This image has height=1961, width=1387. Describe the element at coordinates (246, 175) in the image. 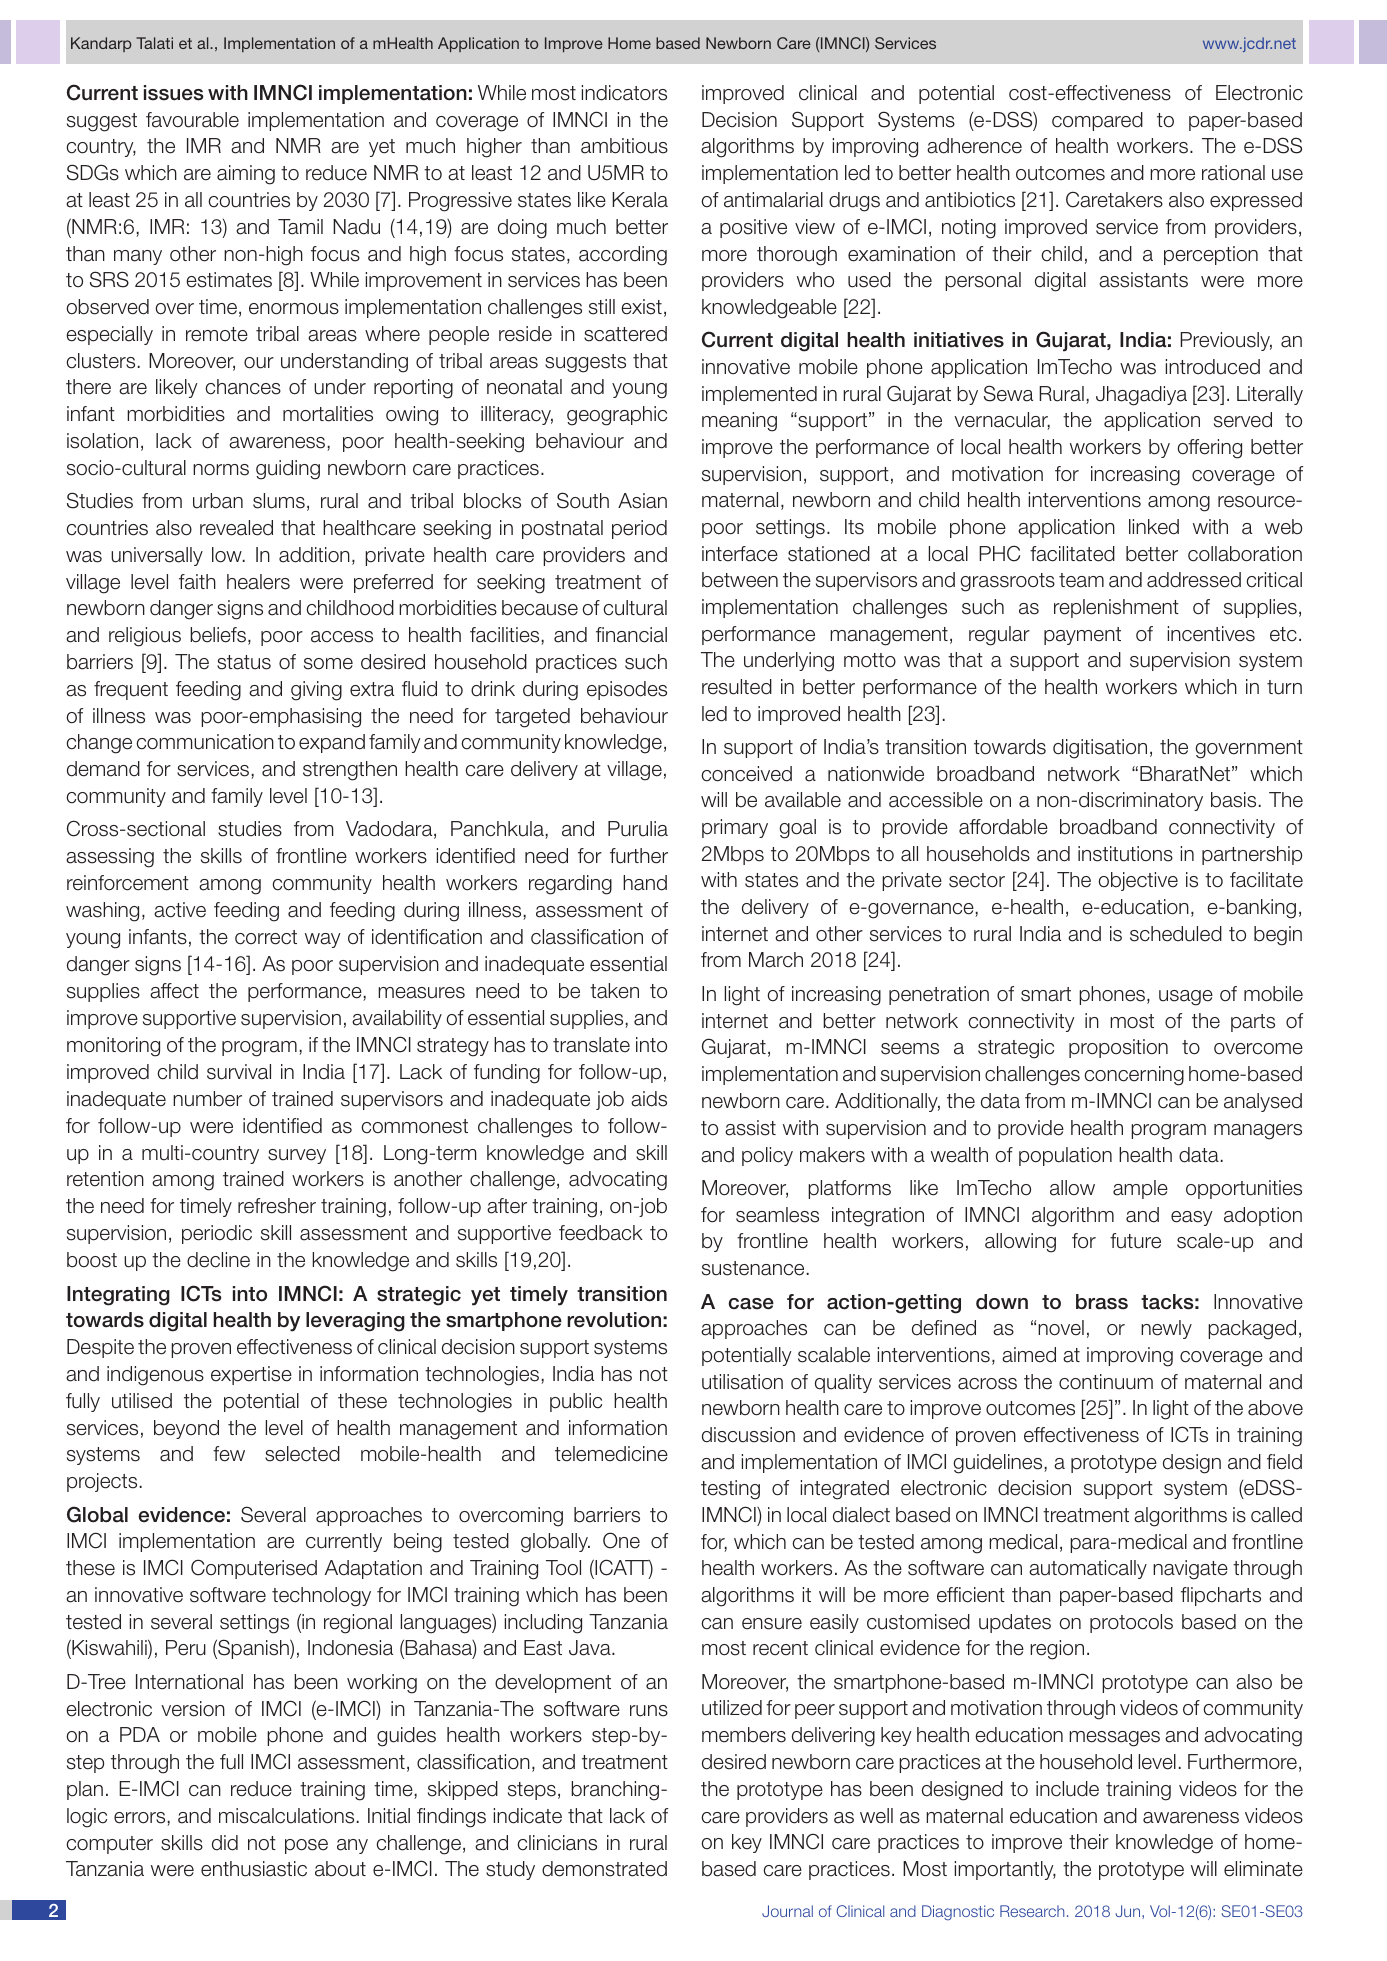

I see `aiming` at that location.
